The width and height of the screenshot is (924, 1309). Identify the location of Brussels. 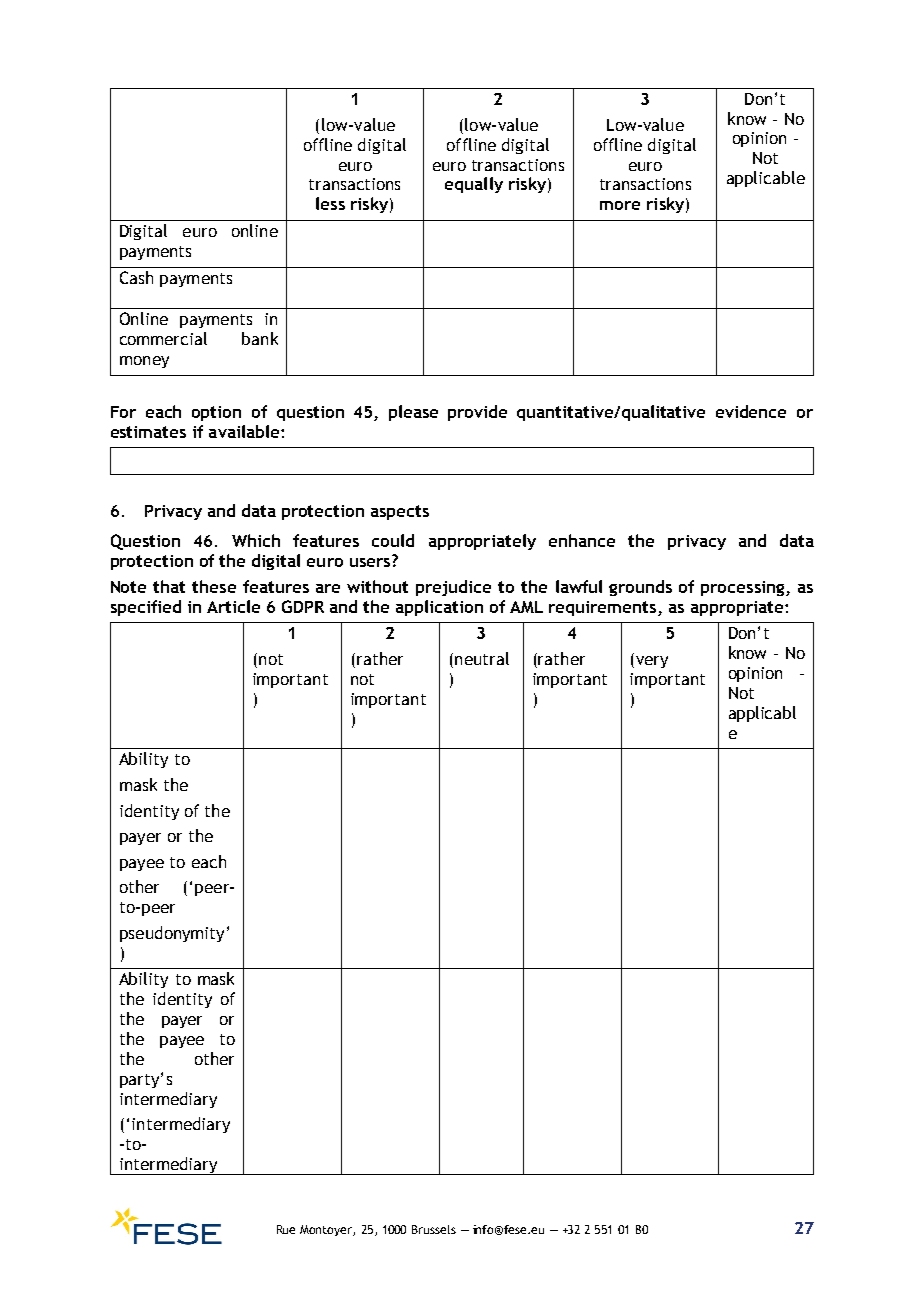
(434, 1229).
